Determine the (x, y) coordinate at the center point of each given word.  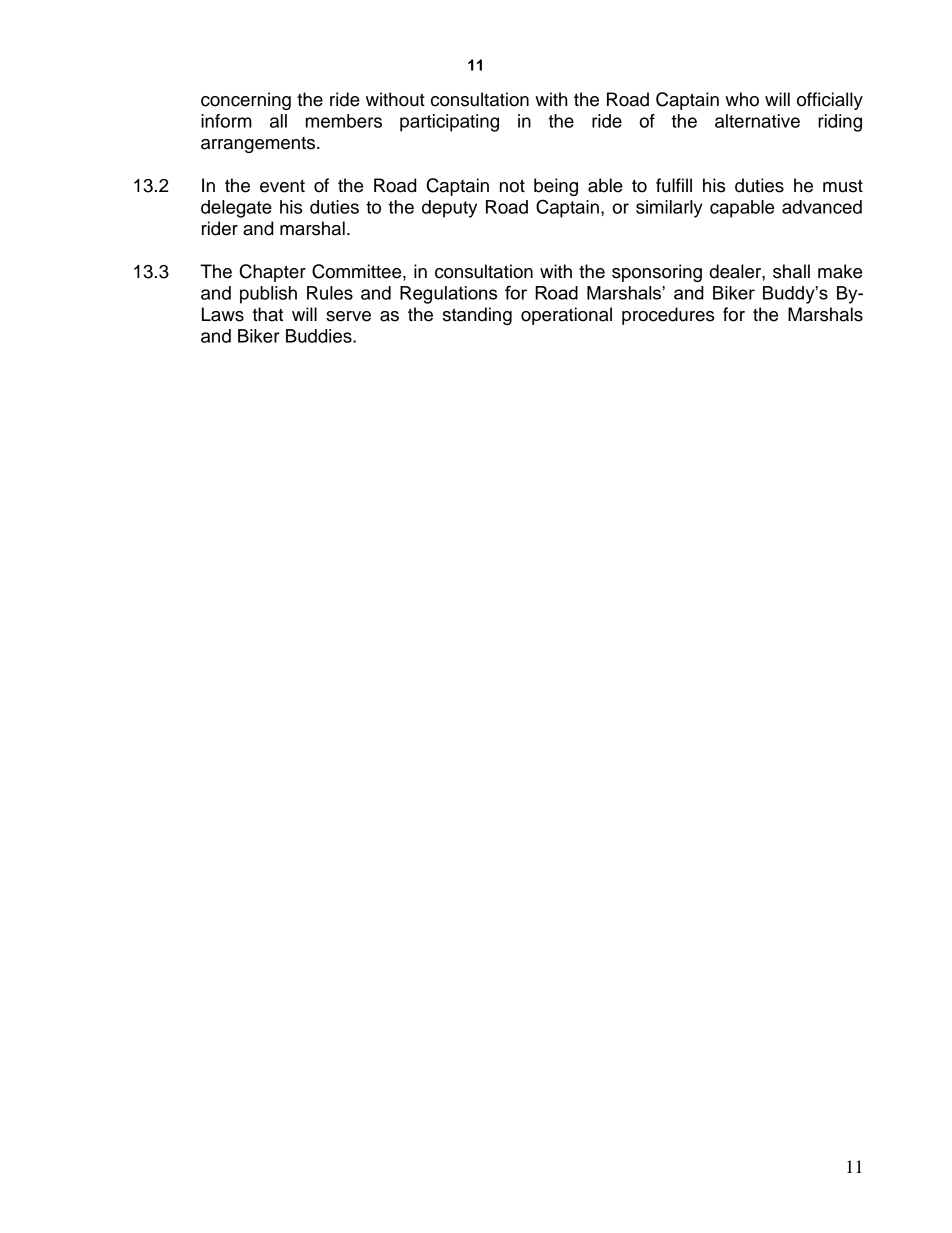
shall (791, 271)
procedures (668, 316)
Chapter (273, 273)
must (843, 186)
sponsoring (657, 273)
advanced (822, 207)
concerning (246, 101)
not (512, 186)
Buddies (320, 336)
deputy (449, 209)
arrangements (259, 145)
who (742, 99)
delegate (236, 209)
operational (566, 316)
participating (449, 123)
